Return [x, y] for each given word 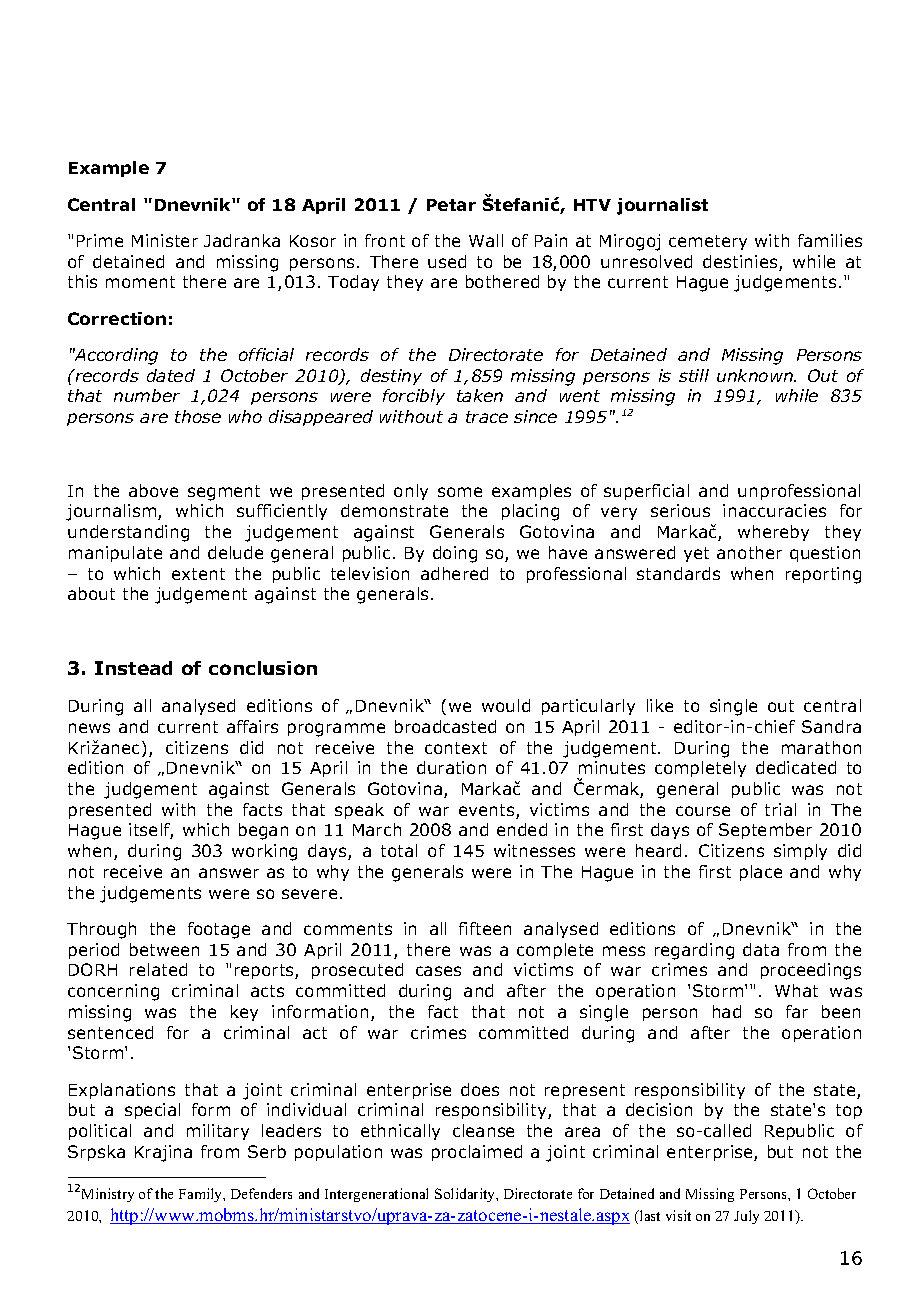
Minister [165, 240]
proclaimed [477, 1153]
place [761, 873]
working [264, 852]
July [746, 1217]
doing [455, 554]
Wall [486, 240]
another [749, 552]
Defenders [261, 1193]
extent [198, 574]
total [399, 850]
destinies [741, 263]
